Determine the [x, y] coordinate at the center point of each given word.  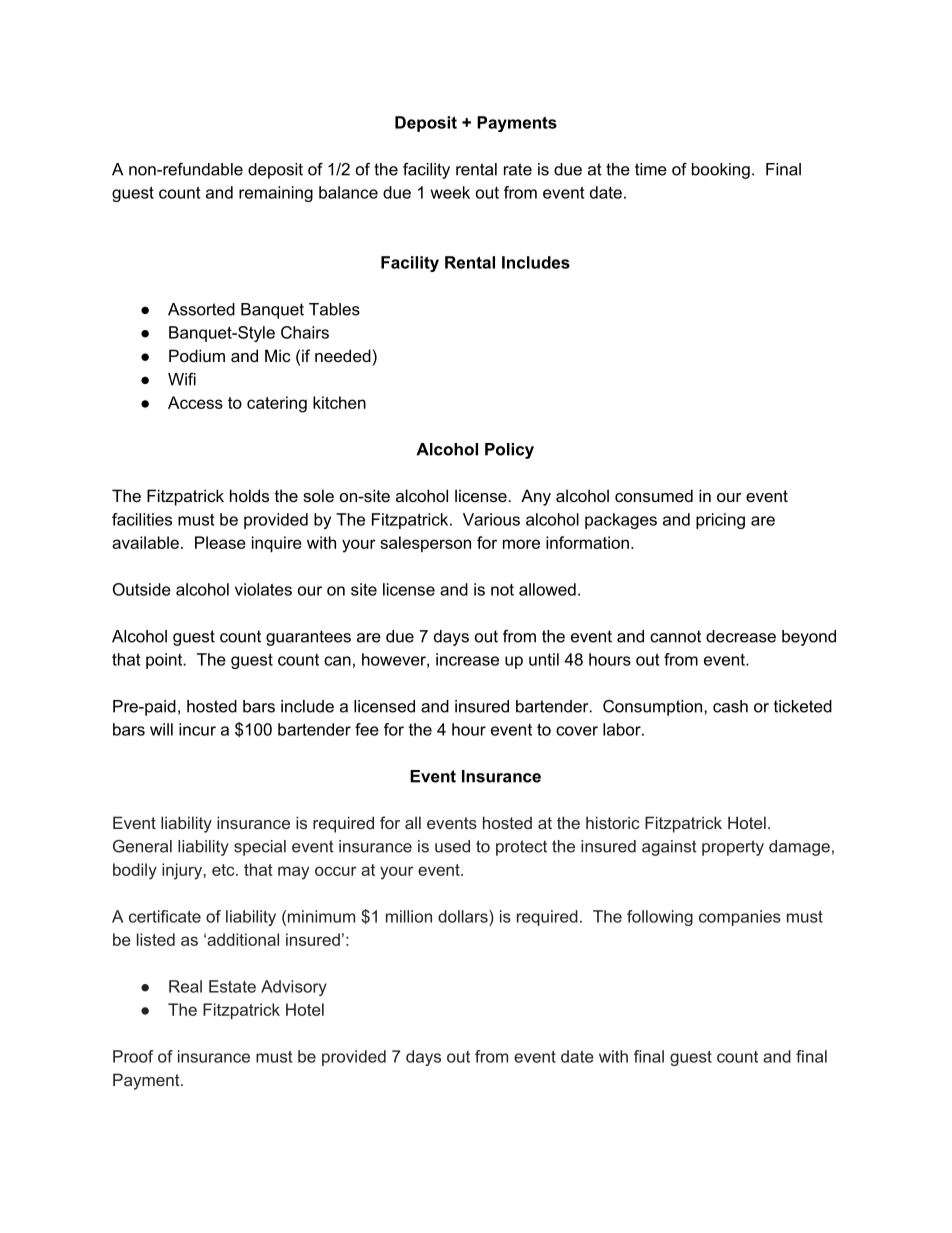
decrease [741, 636]
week [450, 192]
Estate [232, 986]
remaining [276, 194]
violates [263, 589]
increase [467, 659]
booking [721, 171]
